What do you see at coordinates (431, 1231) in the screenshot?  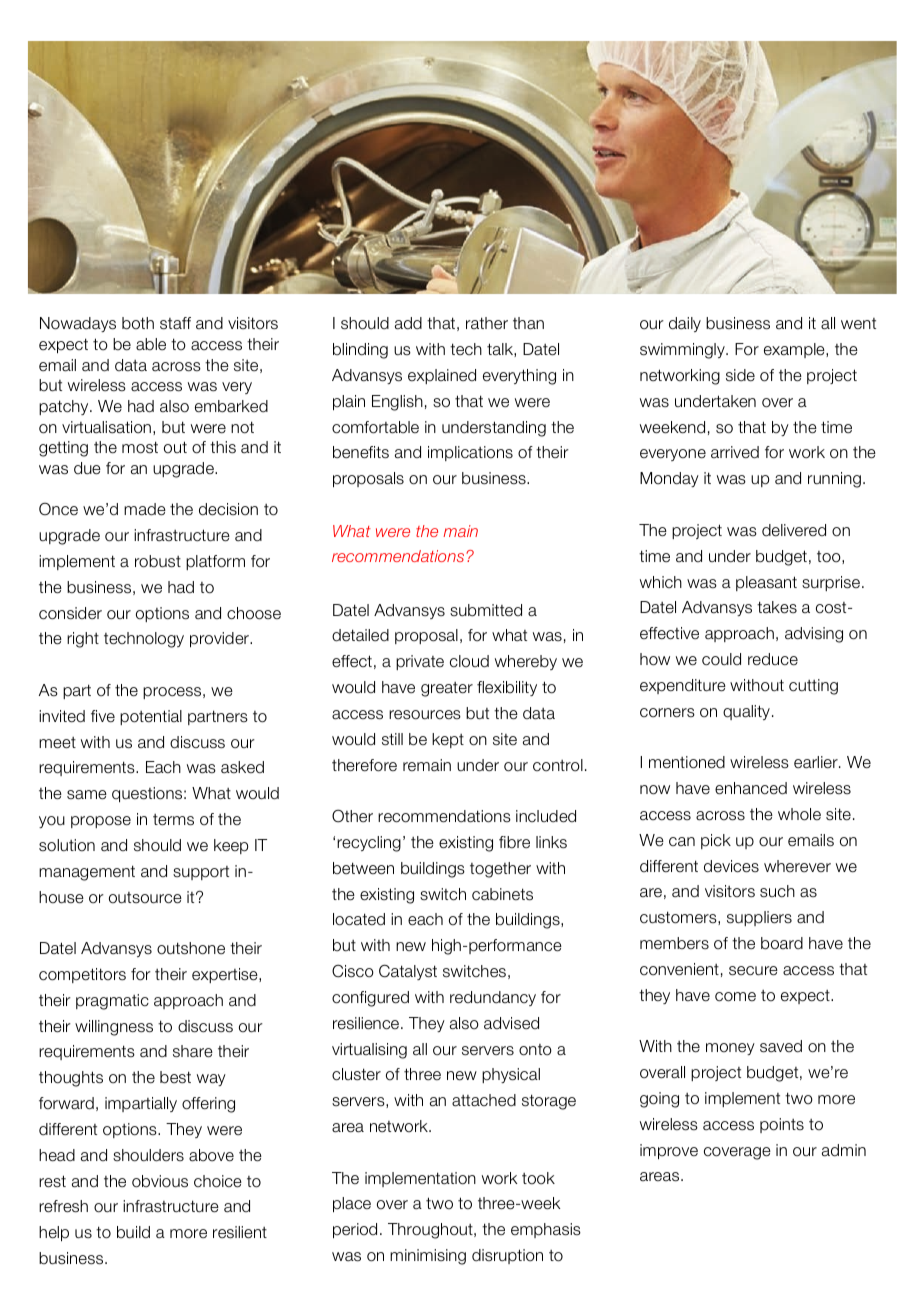 I see `Throughout` at bounding box center [431, 1231].
